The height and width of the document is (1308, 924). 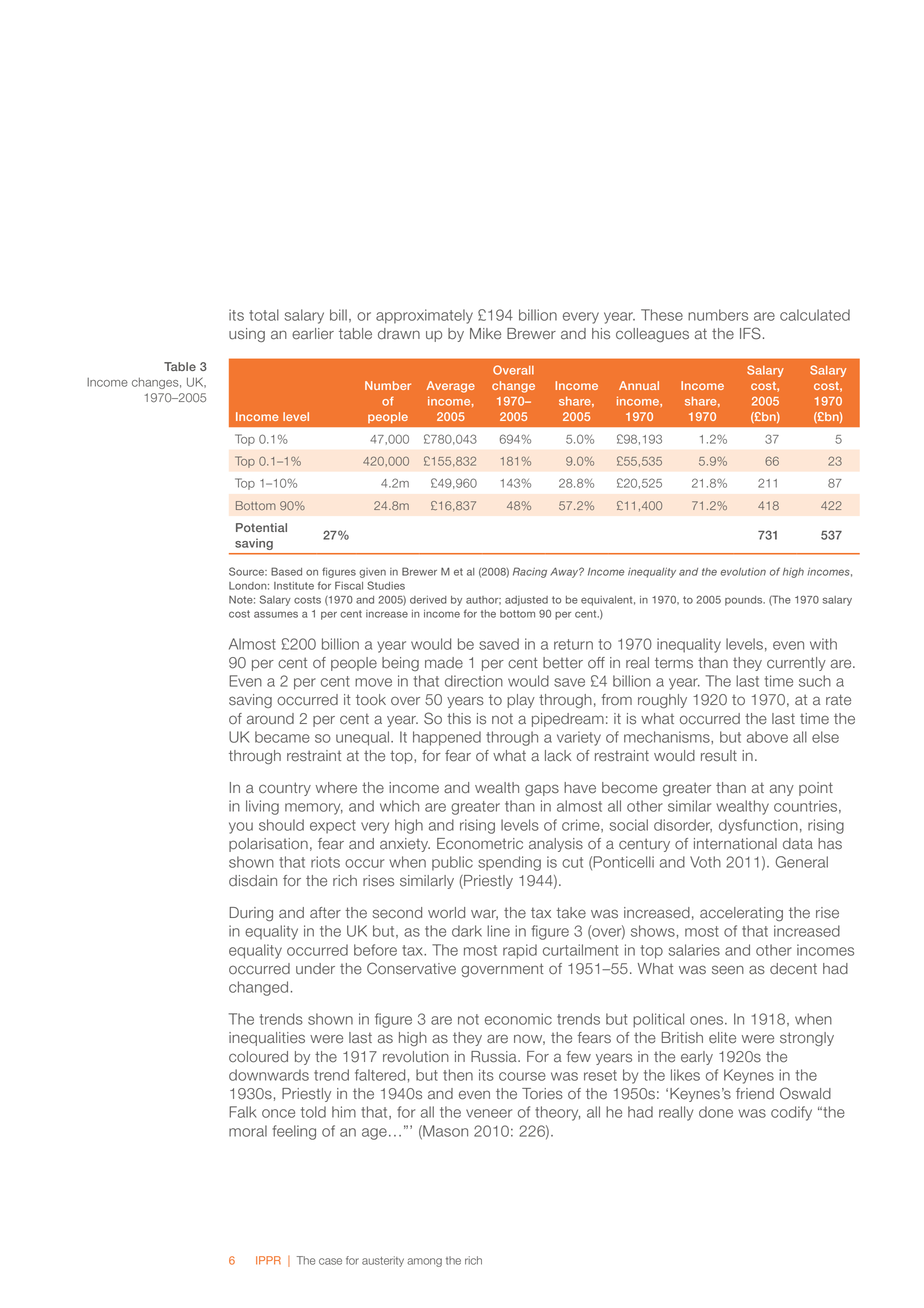 I want to click on IFS, so click(x=750, y=333).
